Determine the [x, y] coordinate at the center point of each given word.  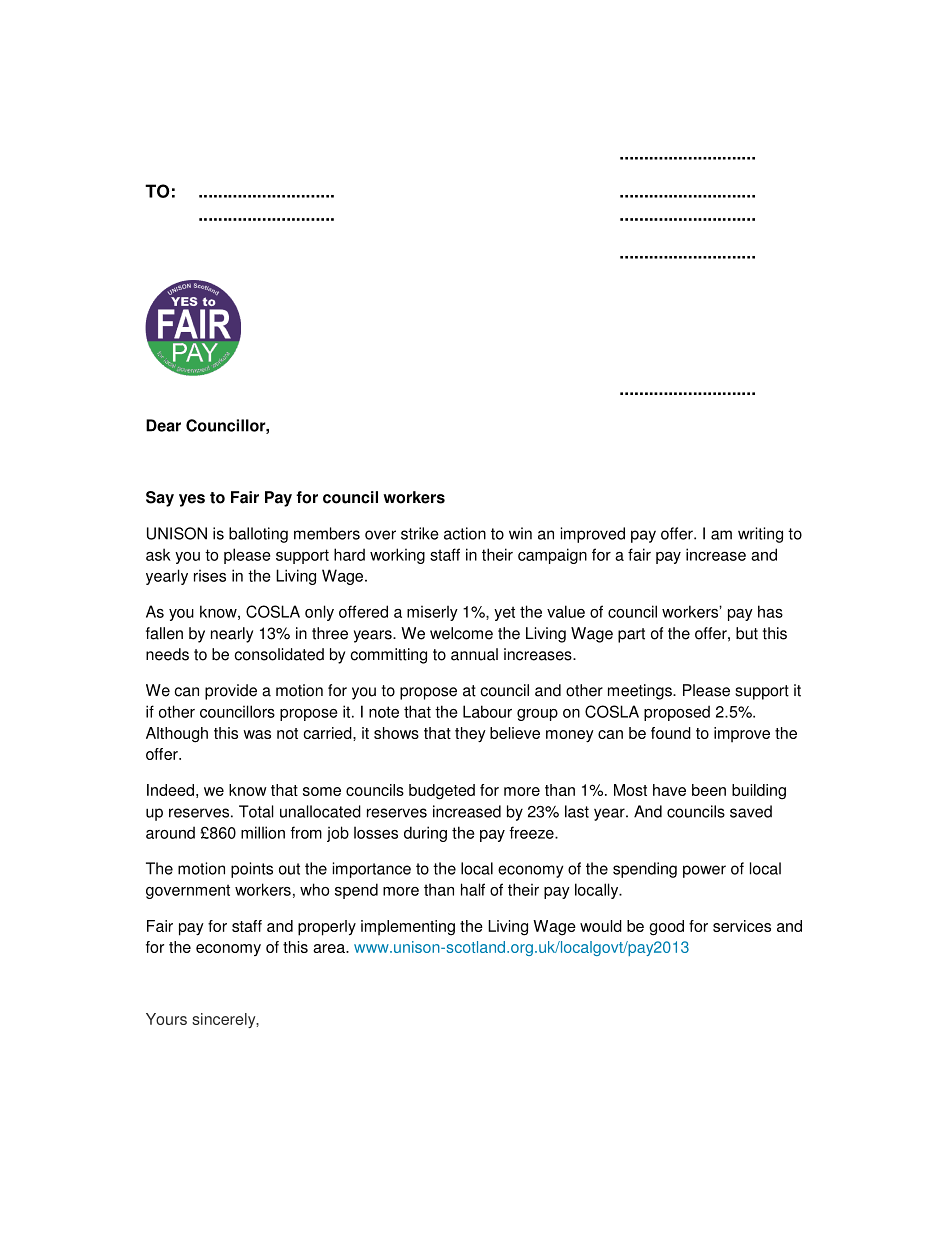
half [473, 889]
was [257, 734]
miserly [432, 613]
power [704, 871]
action [465, 533]
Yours [166, 1019]
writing [760, 535]
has [770, 611]
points [252, 870]
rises [210, 575]
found [671, 733]
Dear [163, 425]
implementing [408, 928]
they [470, 735]
